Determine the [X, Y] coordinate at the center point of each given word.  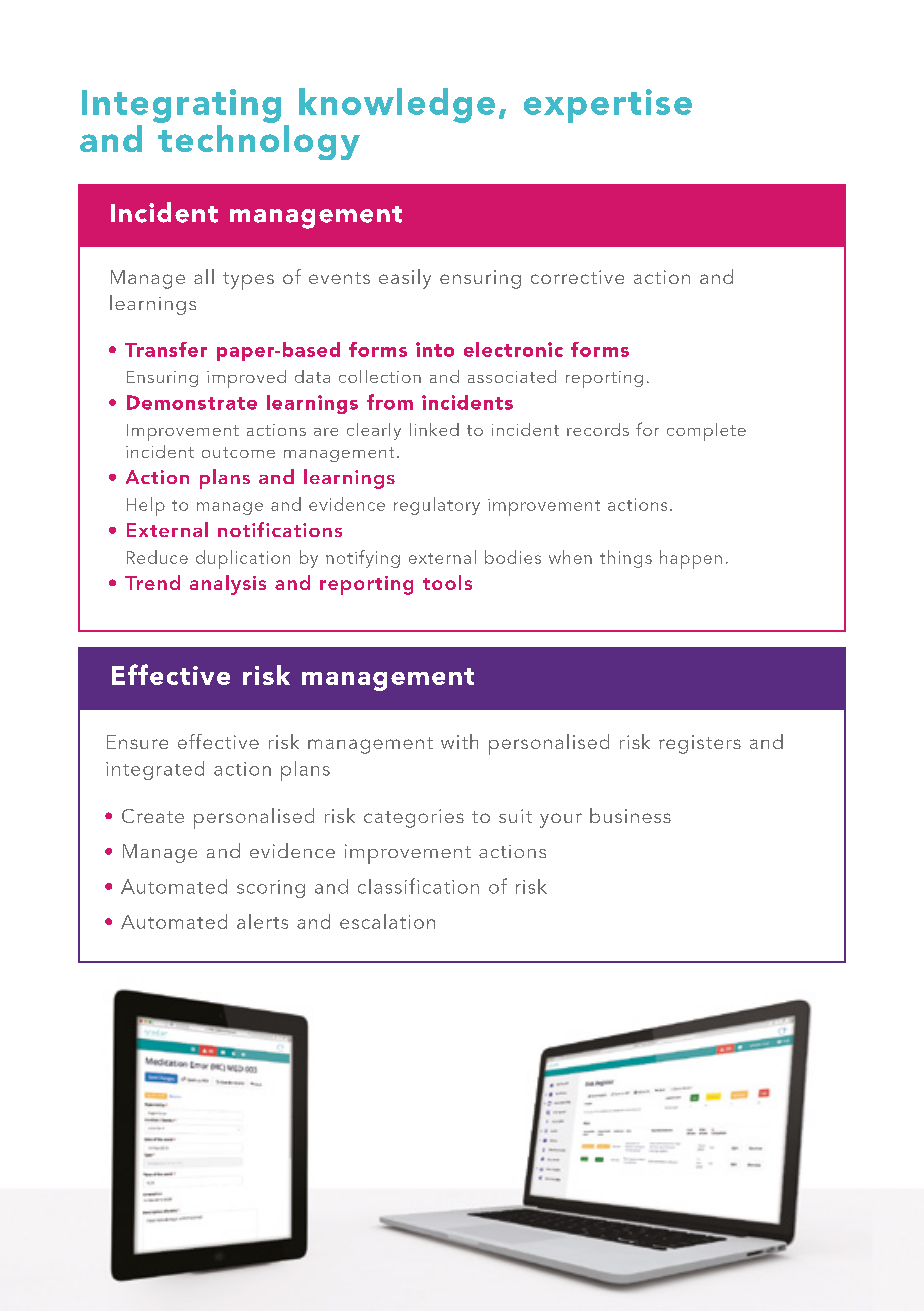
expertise [608, 106]
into [435, 349]
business [630, 815]
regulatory [437, 506]
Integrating [181, 106]
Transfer [166, 349]
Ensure [137, 742]
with [459, 741]
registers [700, 744]
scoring [271, 889]
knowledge [397, 105]
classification [418, 886]
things [626, 559]
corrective [577, 277]
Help [146, 506]
